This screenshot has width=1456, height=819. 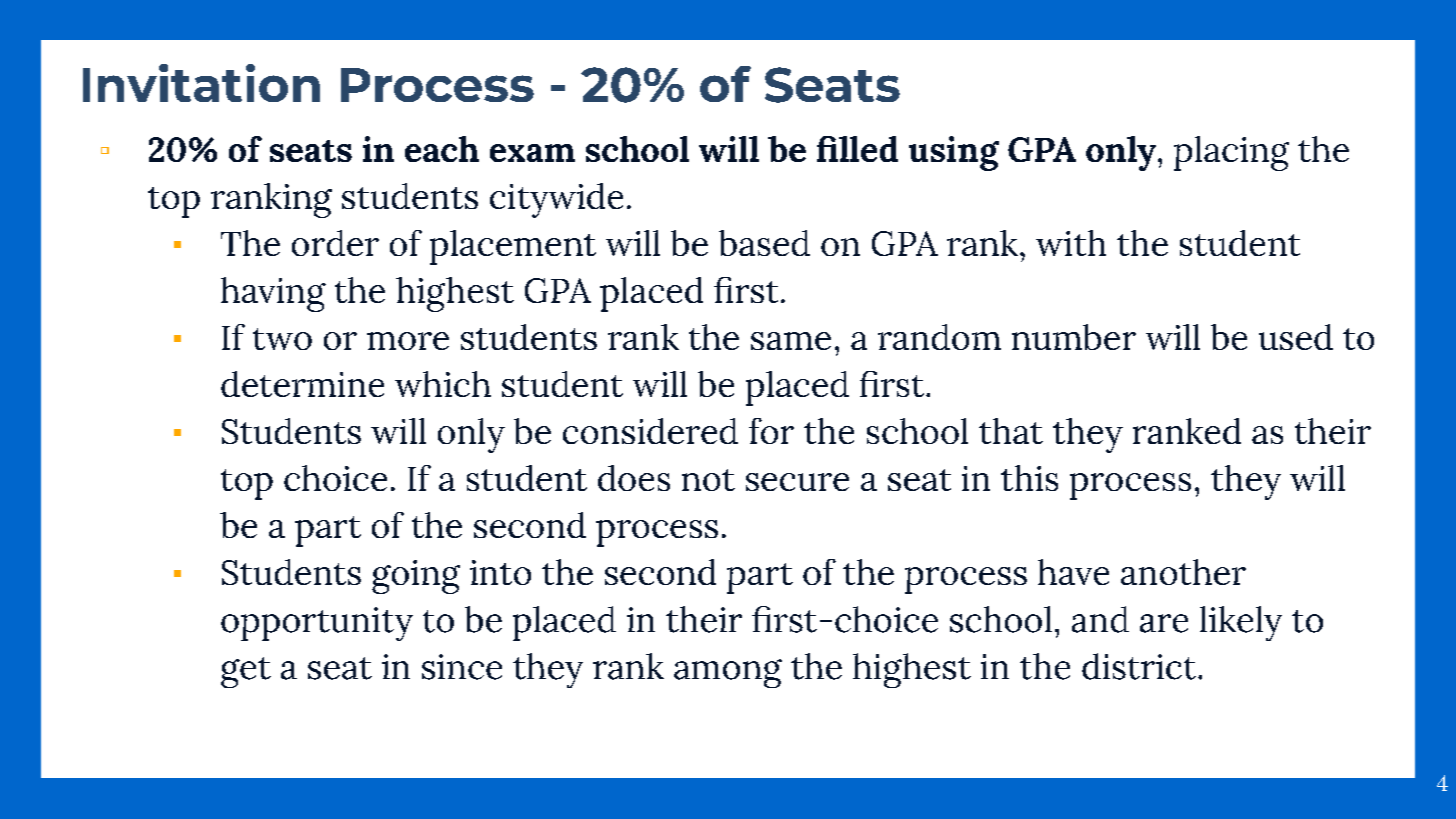 What do you see at coordinates (246, 672) in the screenshot?
I see `get` at bounding box center [246, 672].
